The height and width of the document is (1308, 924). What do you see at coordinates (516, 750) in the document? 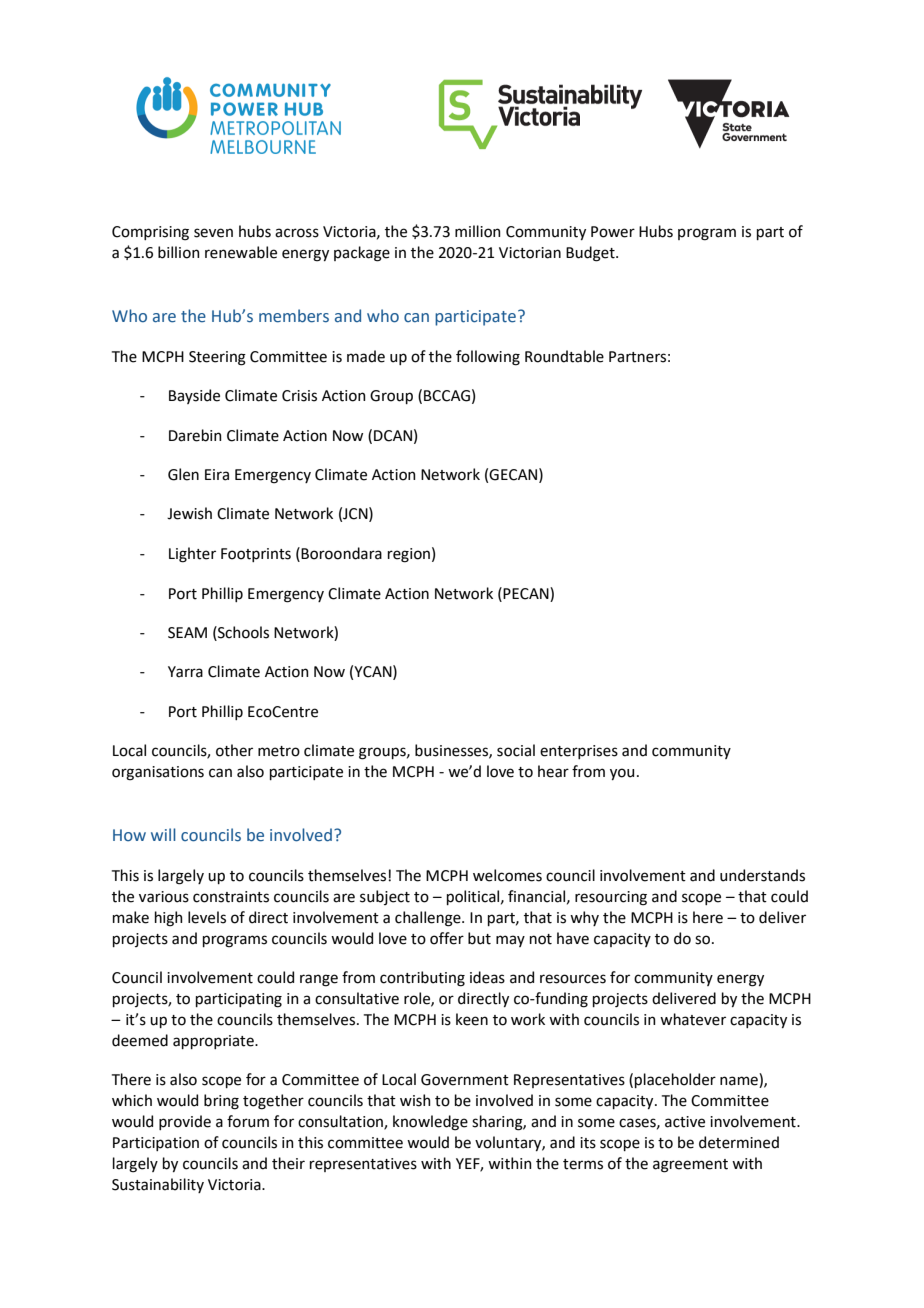
I see `social` at bounding box center [516, 750].
